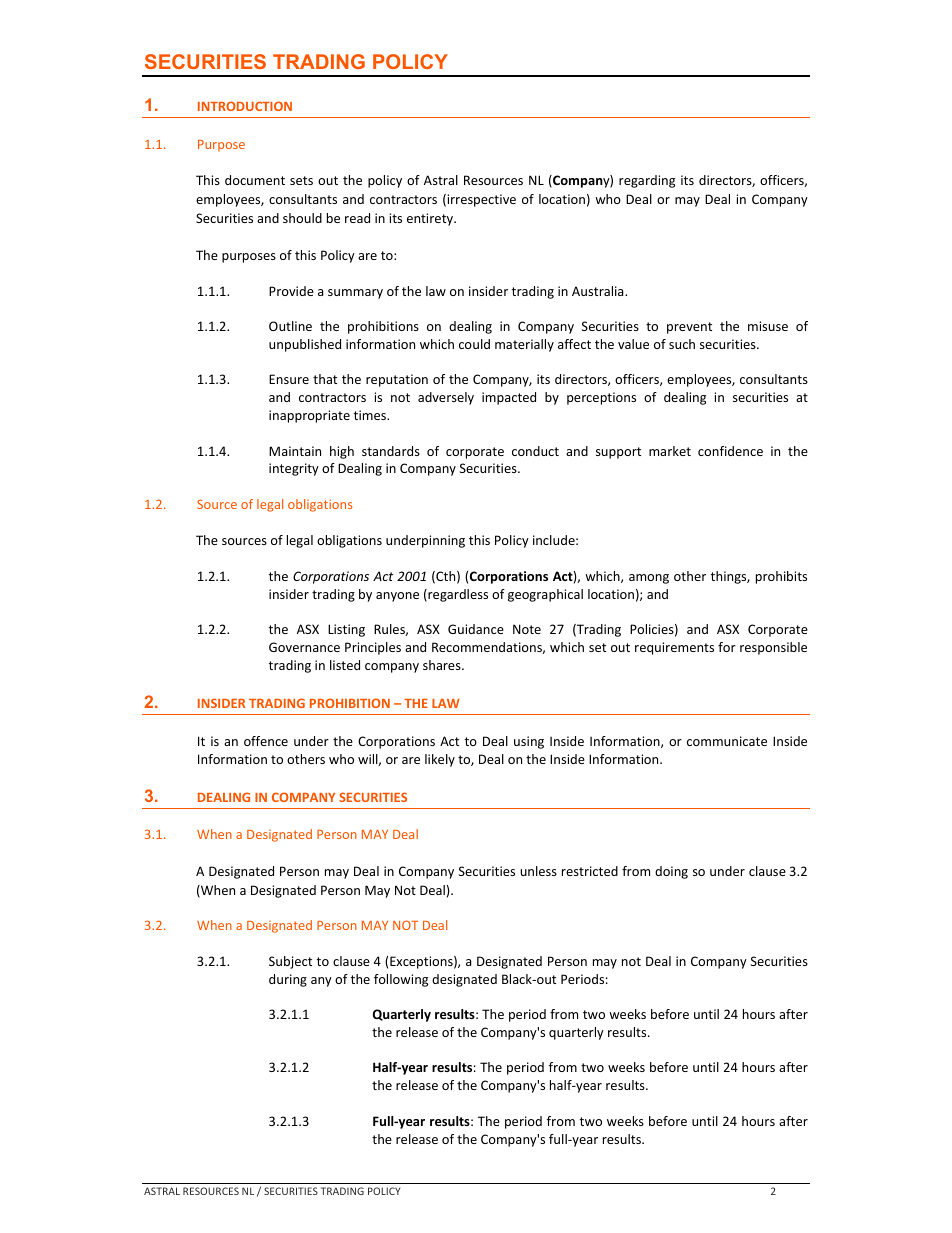 This screenshot has height=1233, width=952. Describe the element at coordinates (545, 595) in the screenshot. I see `geographical` at that location.
